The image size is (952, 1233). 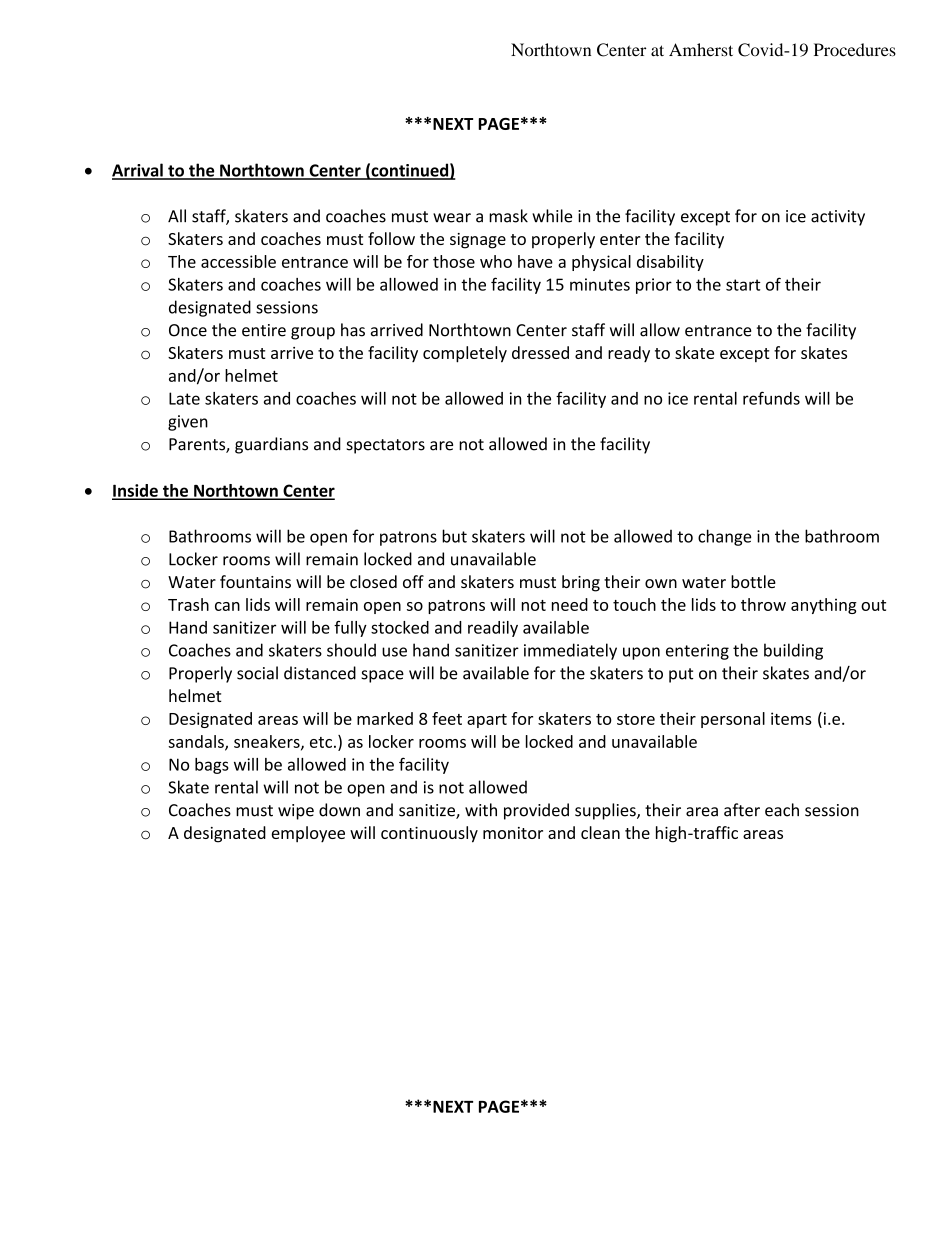 What do you see at coordinates (743, 285) in the image?
I see `start` at bounding box center [743, 285].
